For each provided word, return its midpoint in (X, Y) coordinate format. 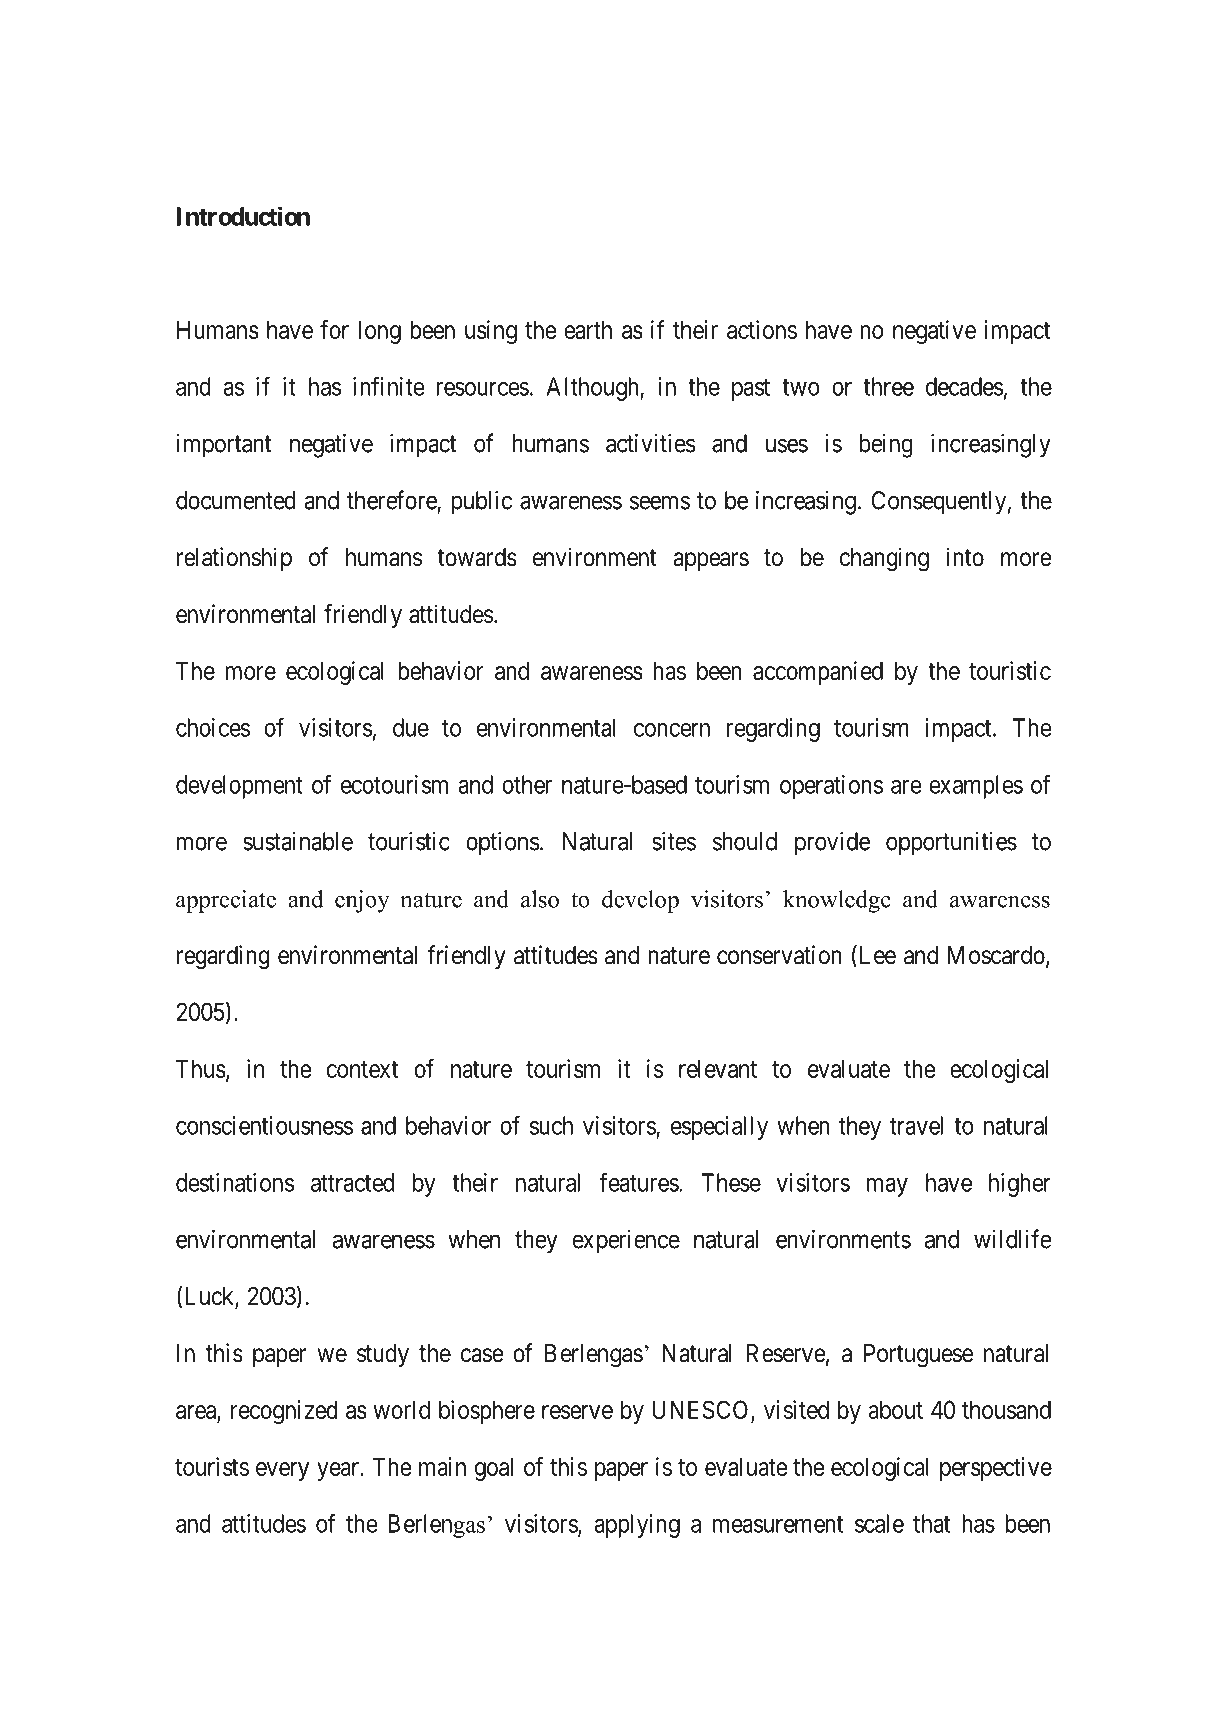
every (282, 1471)
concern (672, 730)
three (888, 386)
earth (588, 329)
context (362, 1069)
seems (660, 502)
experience (626, 1242)
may (887, 1187)
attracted (352, 1182)
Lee (876, 956)
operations (831, 787)
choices (213, 727)
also (540, 899)
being (886, 446)
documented (236, 500)
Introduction (243, 216)
